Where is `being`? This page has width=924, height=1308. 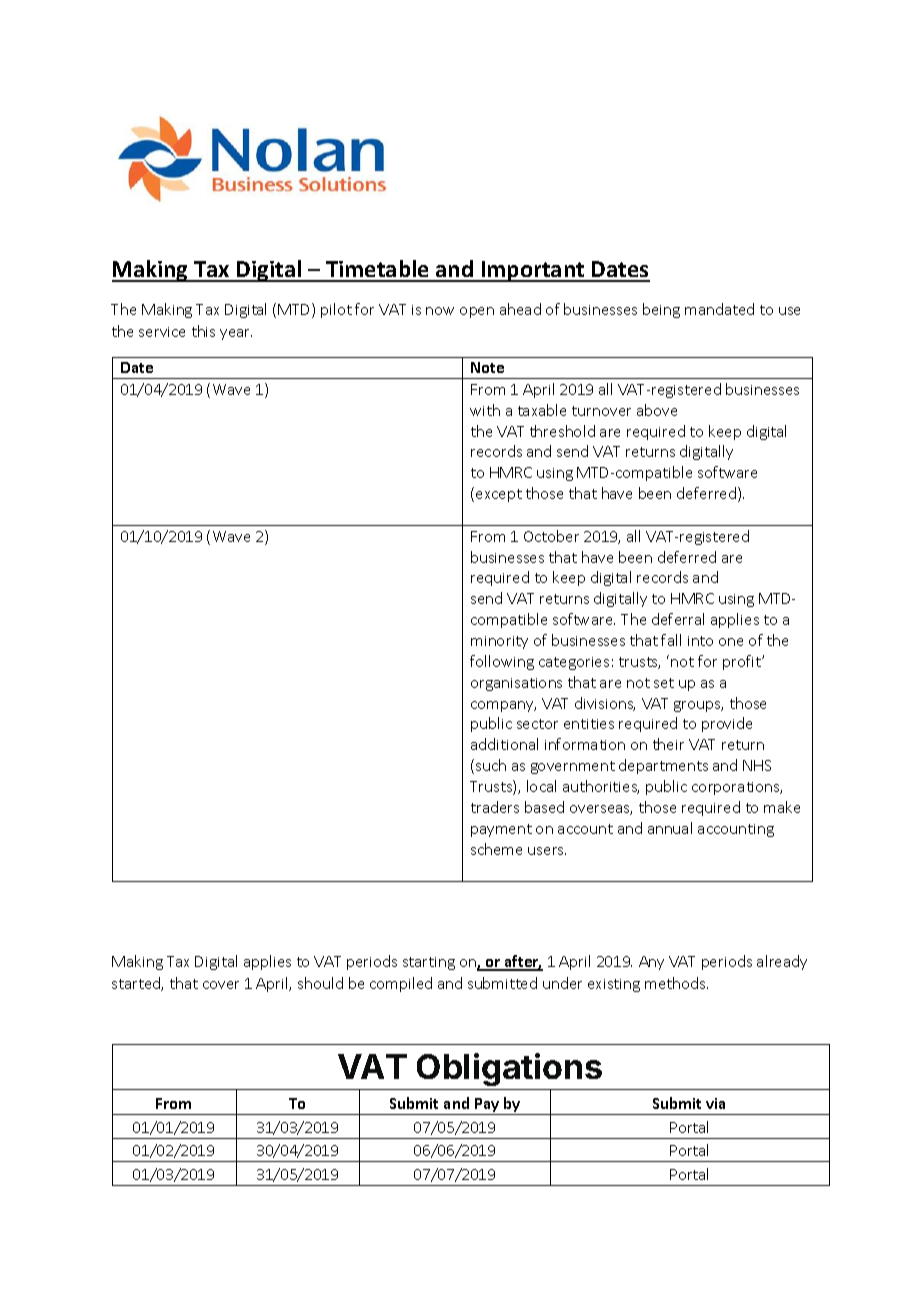
being is located at coordinates (661, 310).
